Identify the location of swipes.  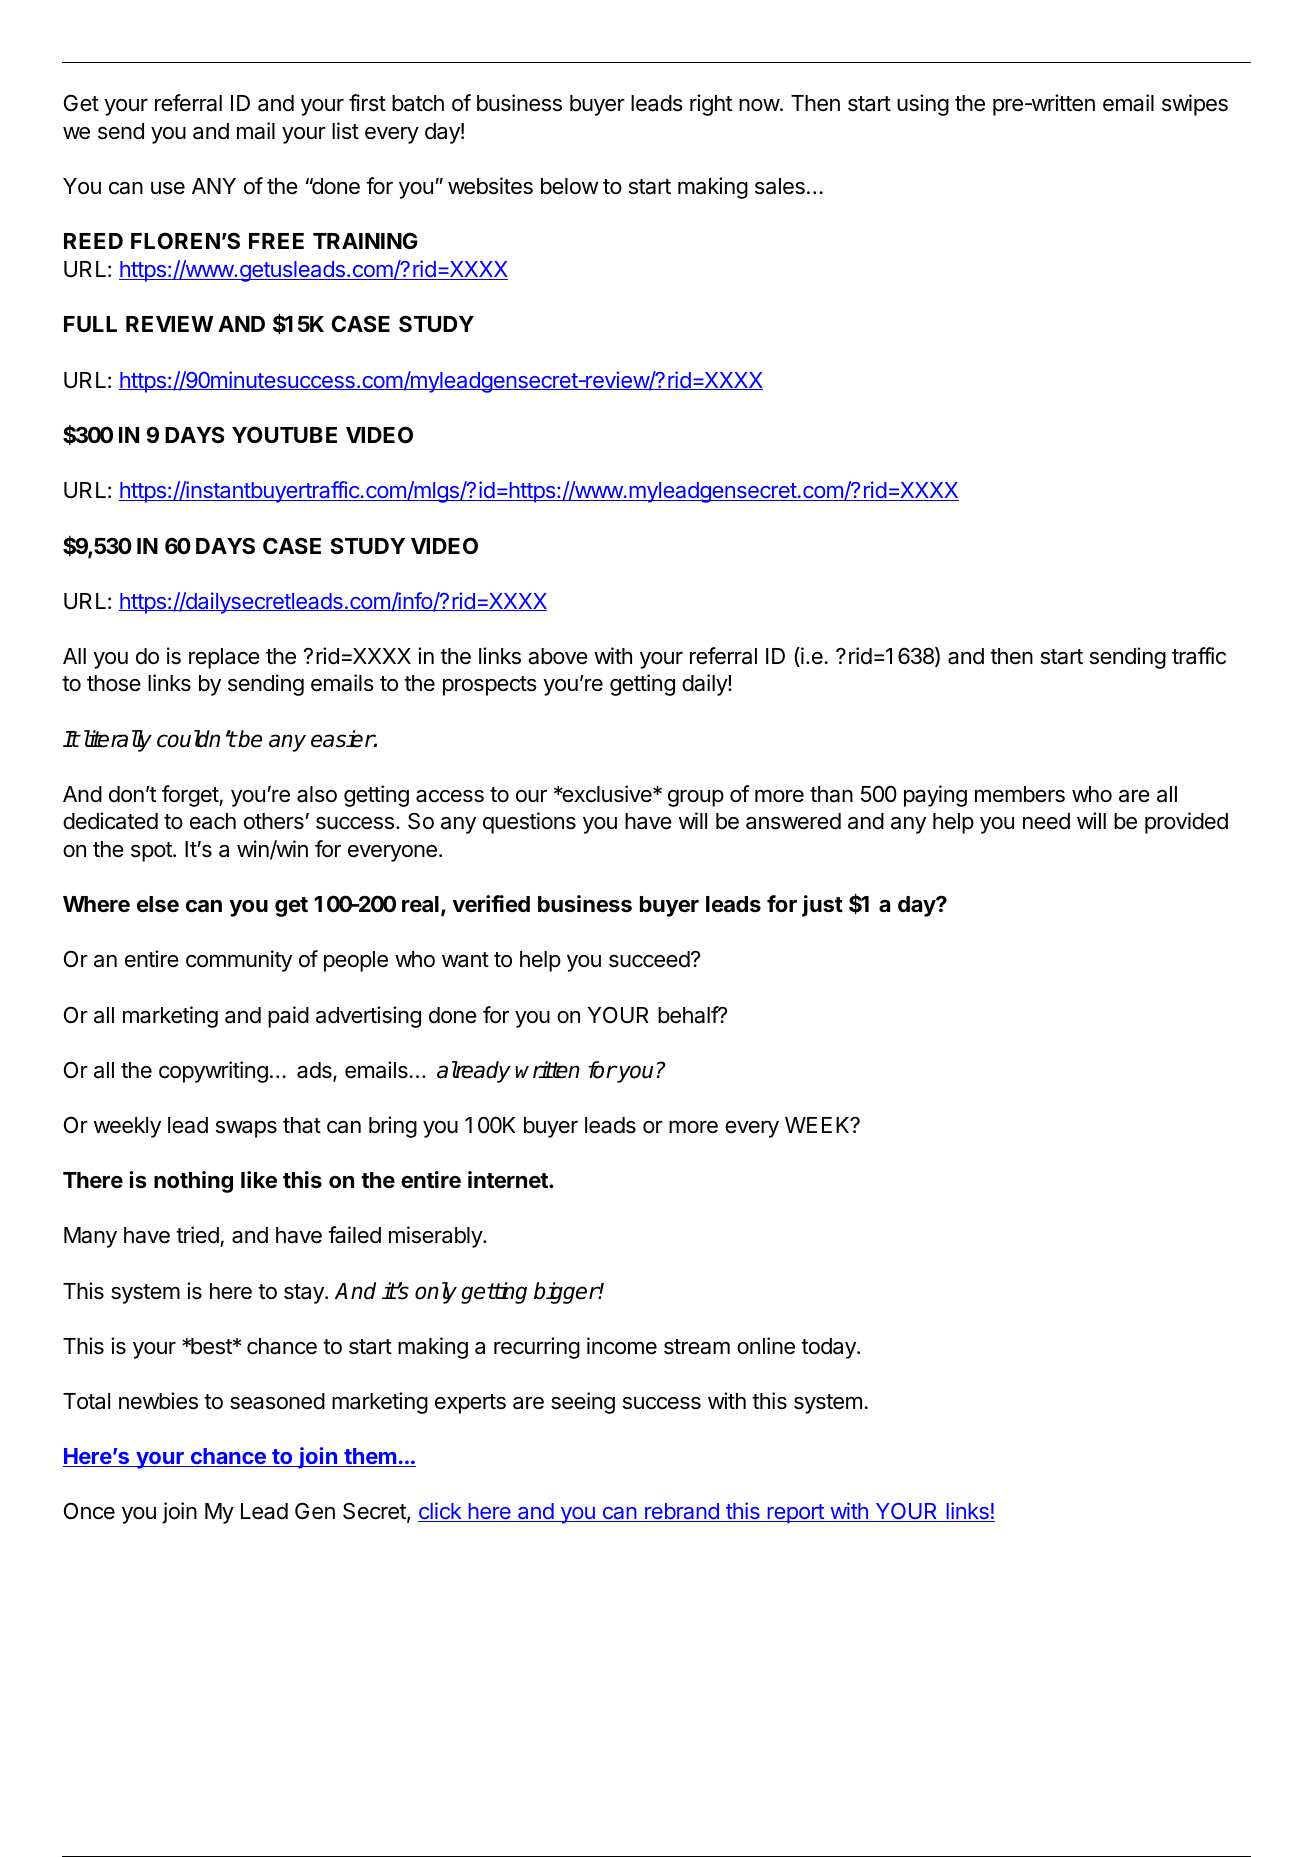
(1195, 105).
